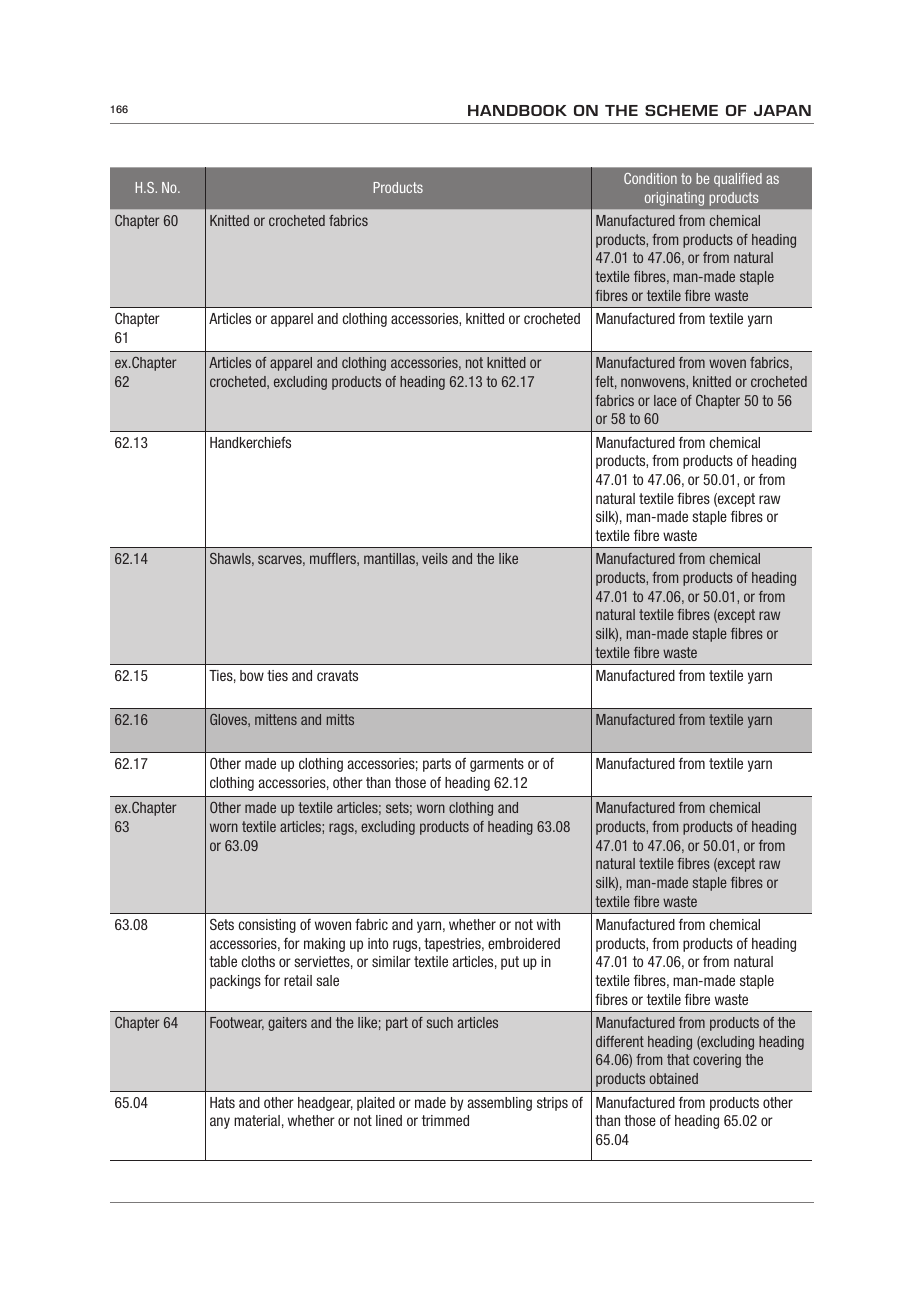  What do you see at coordinates (500, 1104) in the document?
I see `assembling` at bounding box center [500, 1104].
